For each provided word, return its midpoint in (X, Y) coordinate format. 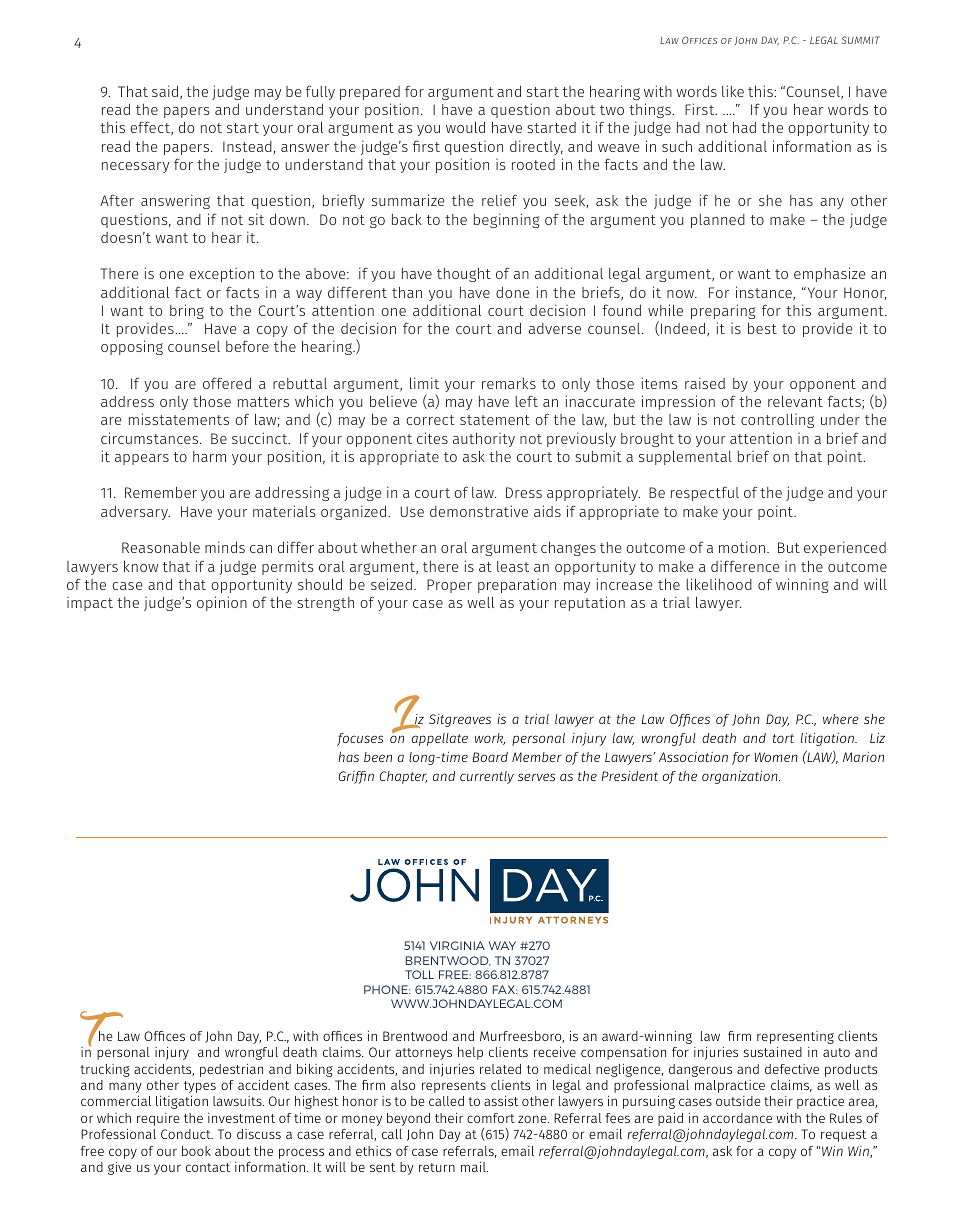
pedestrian (231, 1070)
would (465, 127)
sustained (773, 1051)
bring (187, 311)
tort (783, 738)
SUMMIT (860, 40)
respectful (705, 494)
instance (765, 293)
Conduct (187, 1134)
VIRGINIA (457, 945)
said (166, 92)
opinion (222, 603)
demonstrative (479, 511)
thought (464, 275)
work (490, 739)
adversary (135, 513)
